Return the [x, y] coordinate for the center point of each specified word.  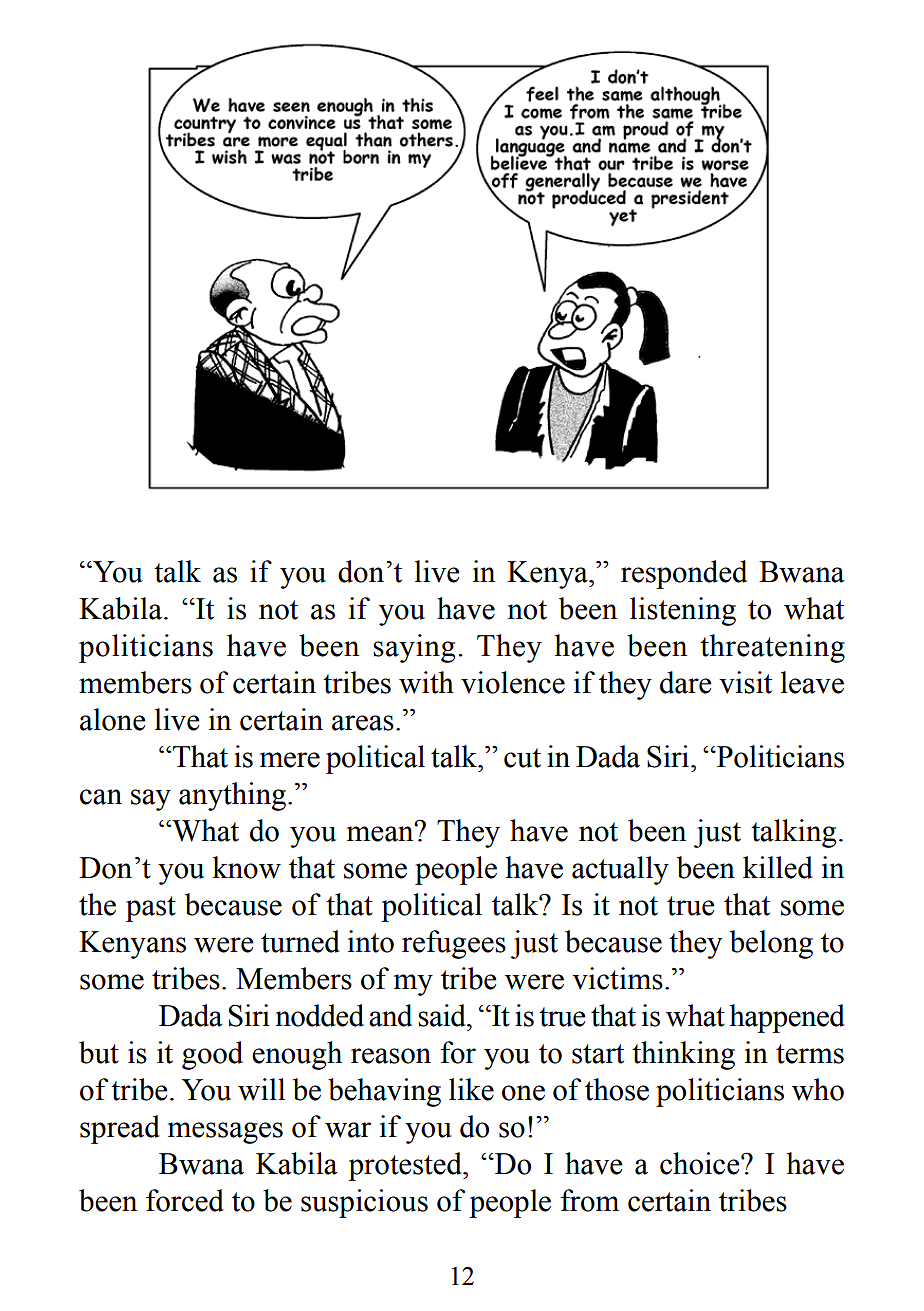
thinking [683, 1055]
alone [113, 719]
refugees [454, 944]
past [151, 909]
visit [745, 682]
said [443, 1015]
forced [185, 1200]
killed [778, 867]
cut [522, 758]
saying [414, 648]
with [426, 682]
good [212, 1055]
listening [683, 611]
